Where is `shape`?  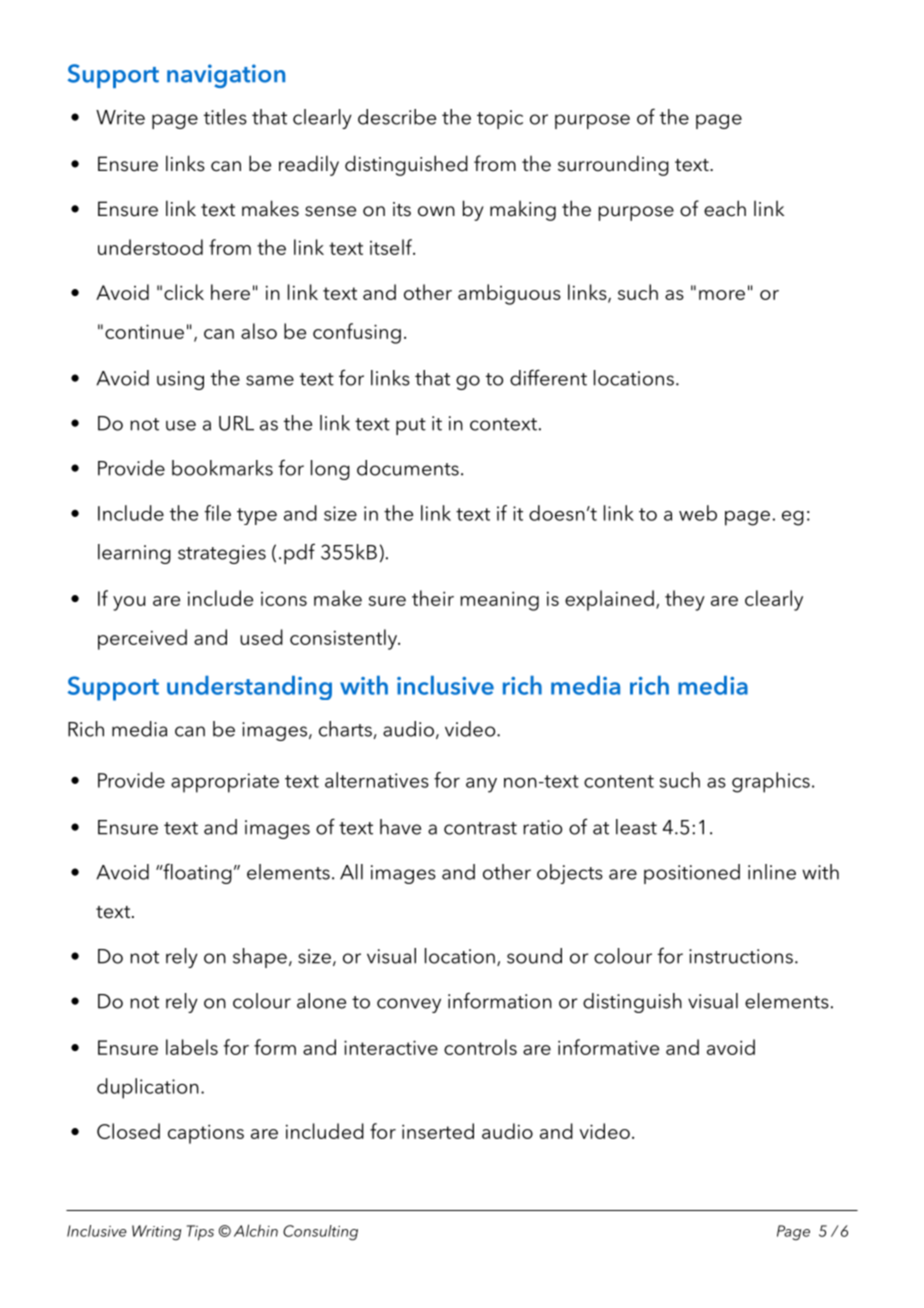
shape is located at coordinates (260, 958).
